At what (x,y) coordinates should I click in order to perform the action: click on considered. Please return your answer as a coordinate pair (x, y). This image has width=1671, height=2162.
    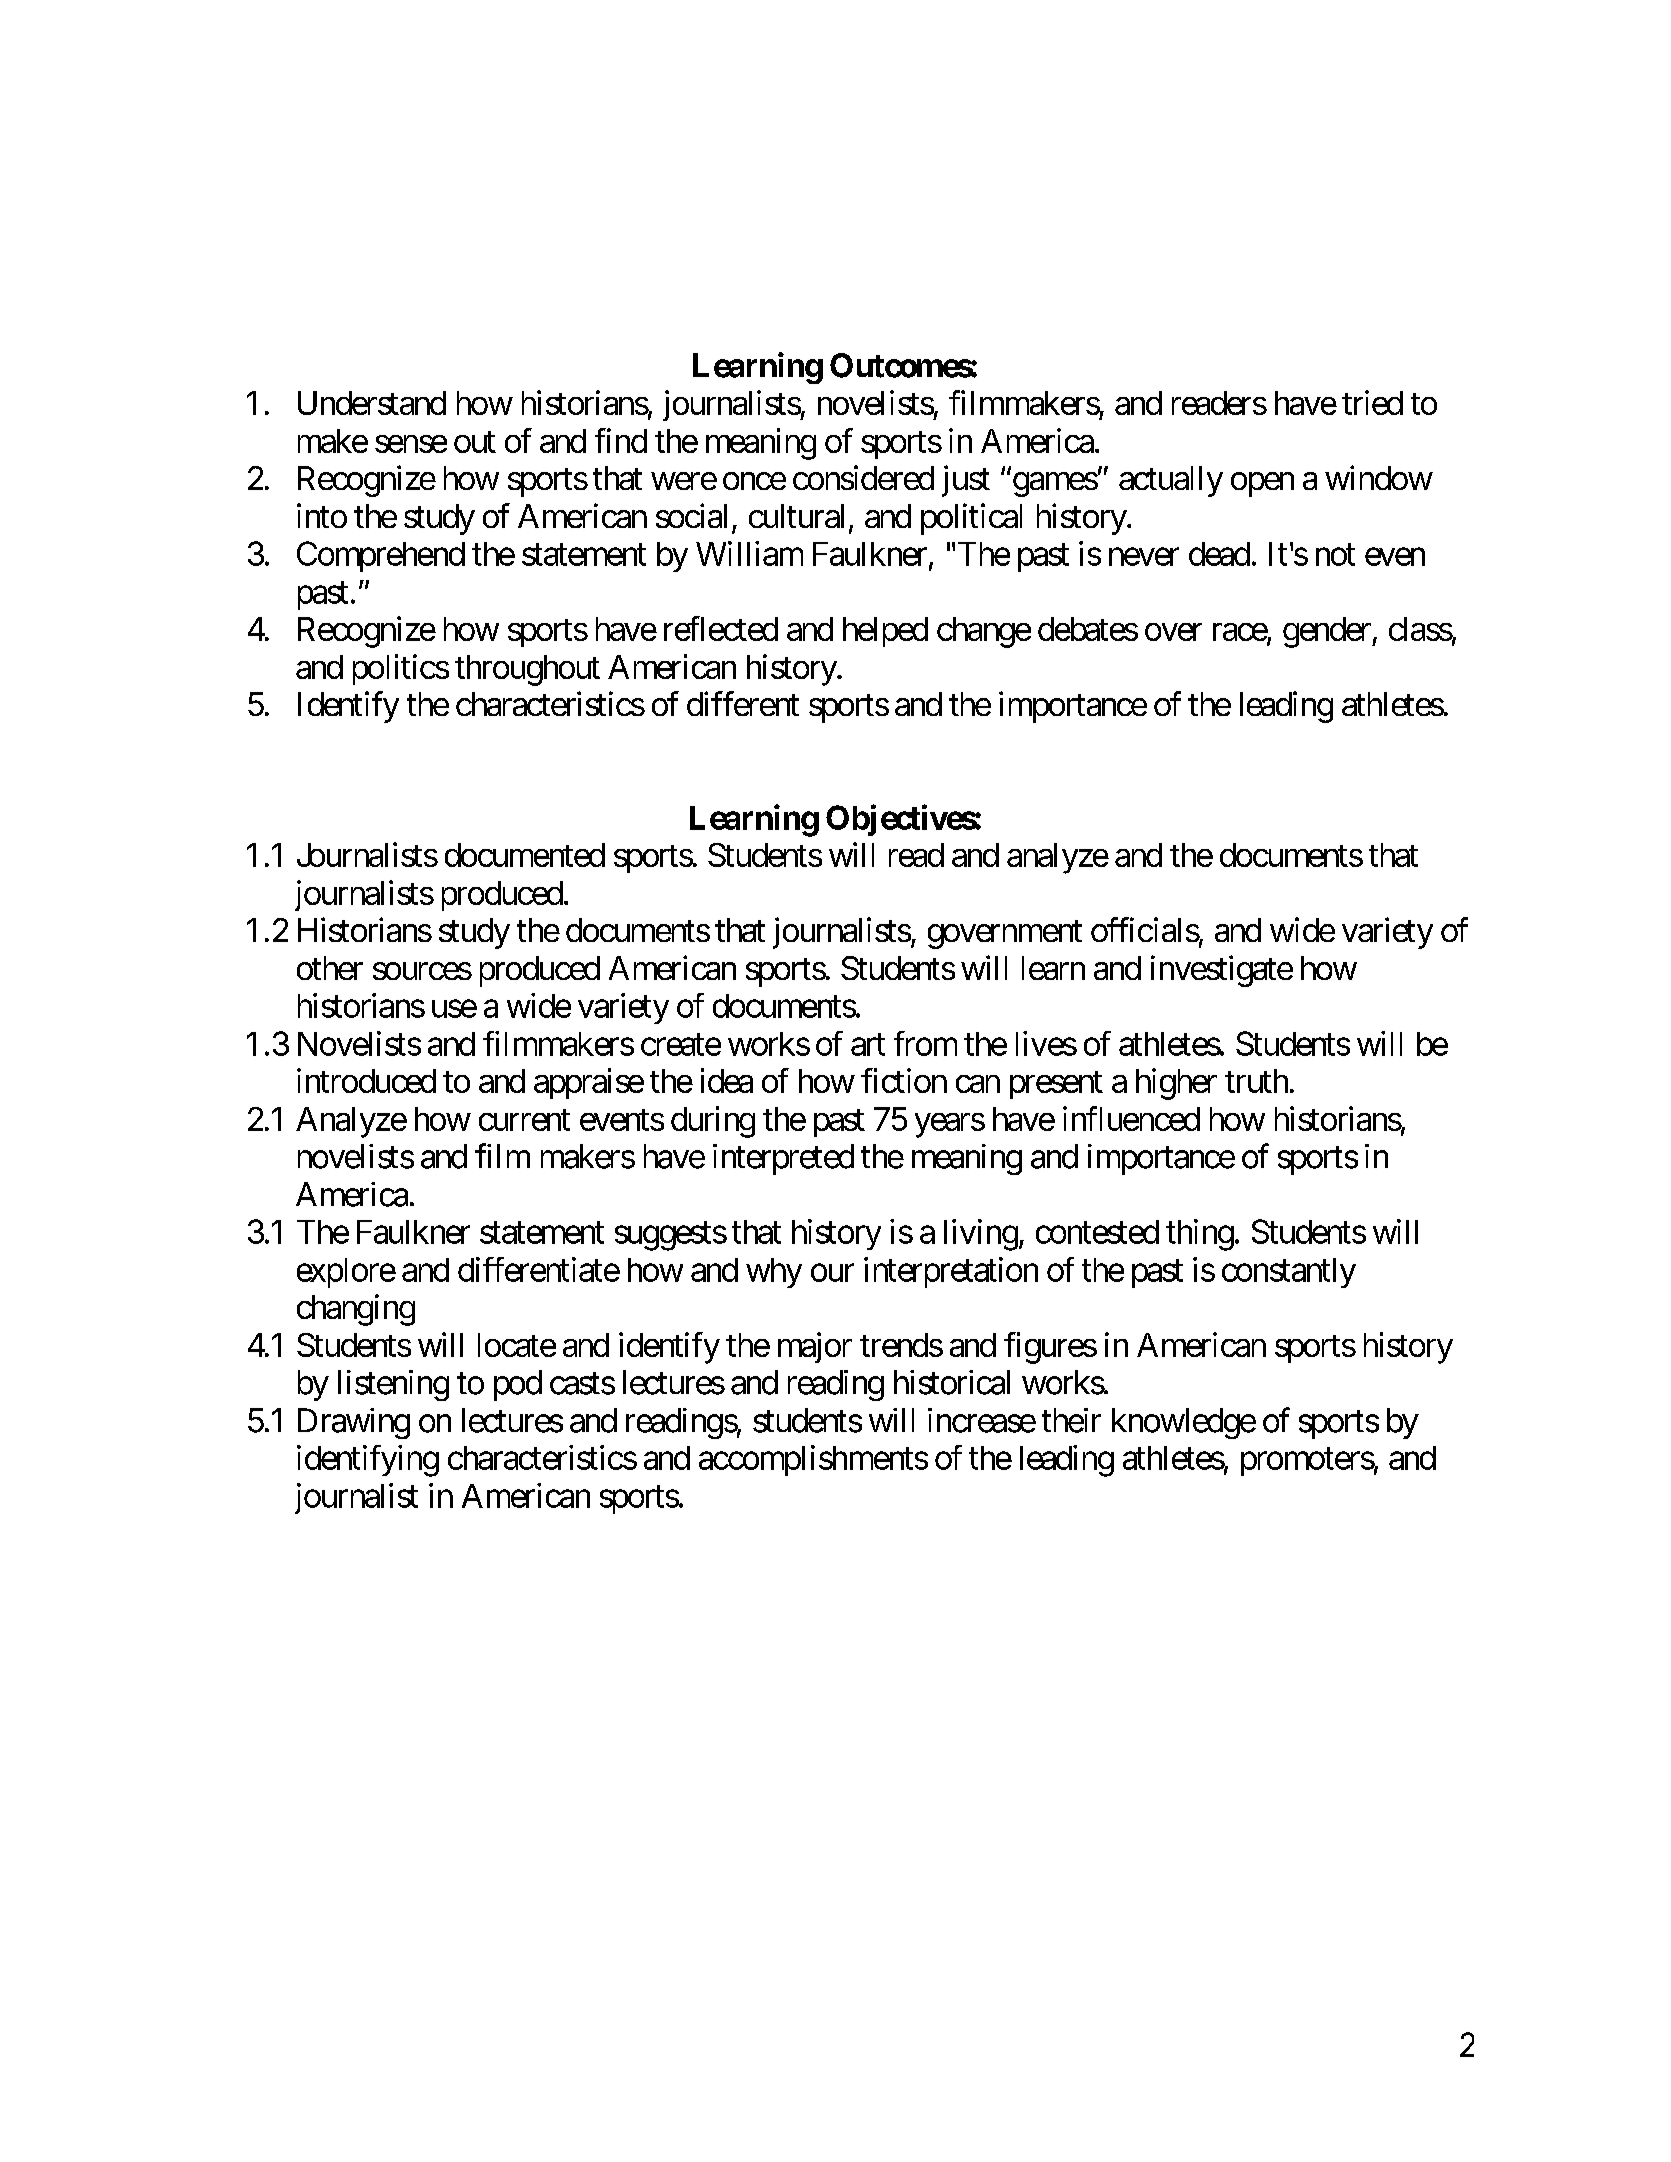
    Looking at the image, I should click on (863, 477).
